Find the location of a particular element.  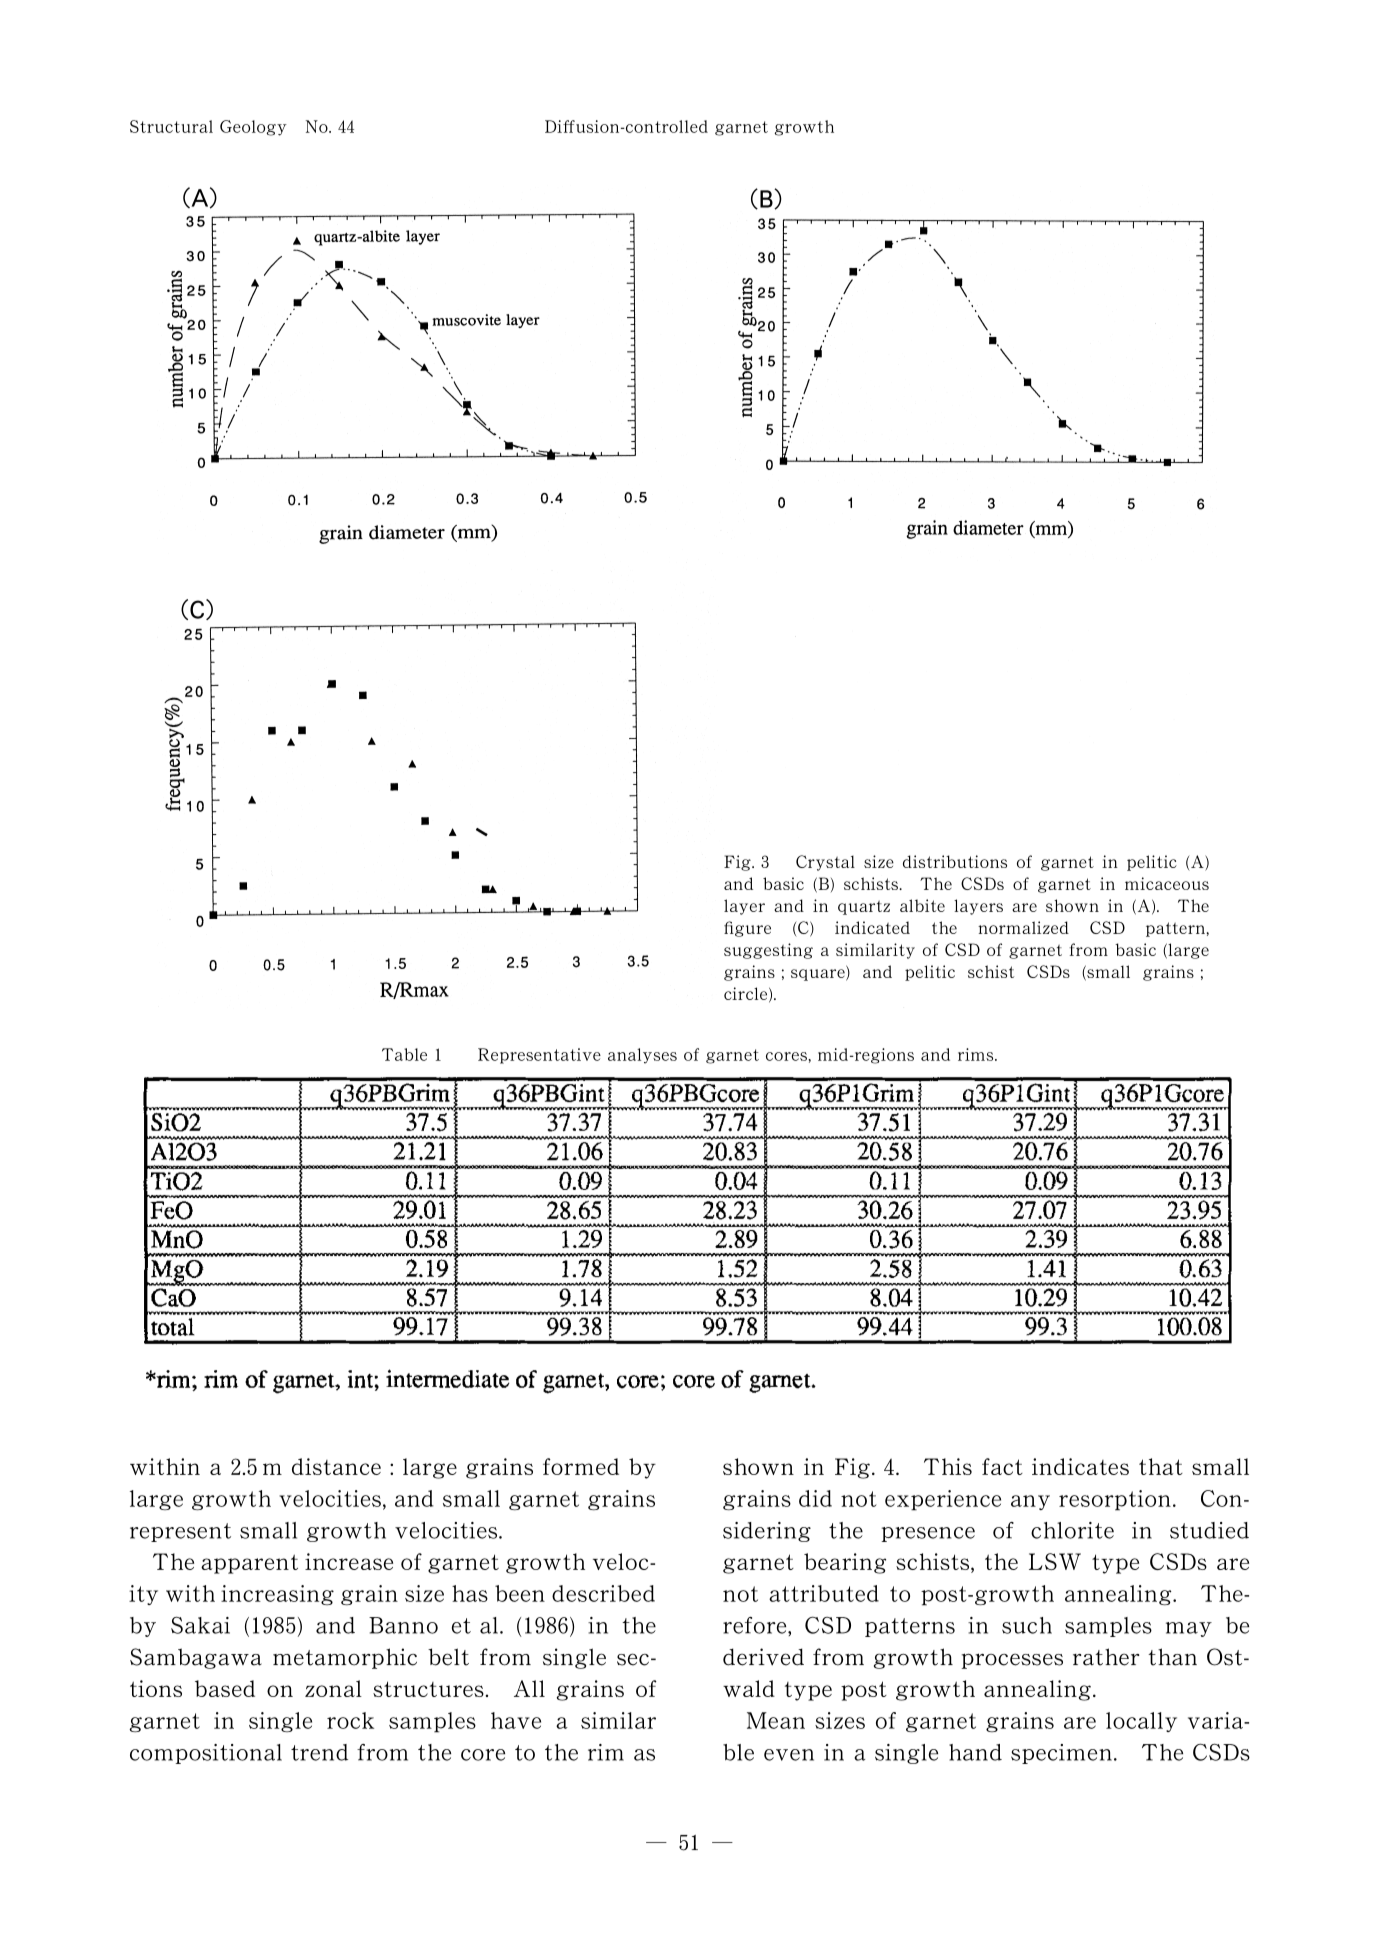

zonal is located at coordinates (333, 1688).
